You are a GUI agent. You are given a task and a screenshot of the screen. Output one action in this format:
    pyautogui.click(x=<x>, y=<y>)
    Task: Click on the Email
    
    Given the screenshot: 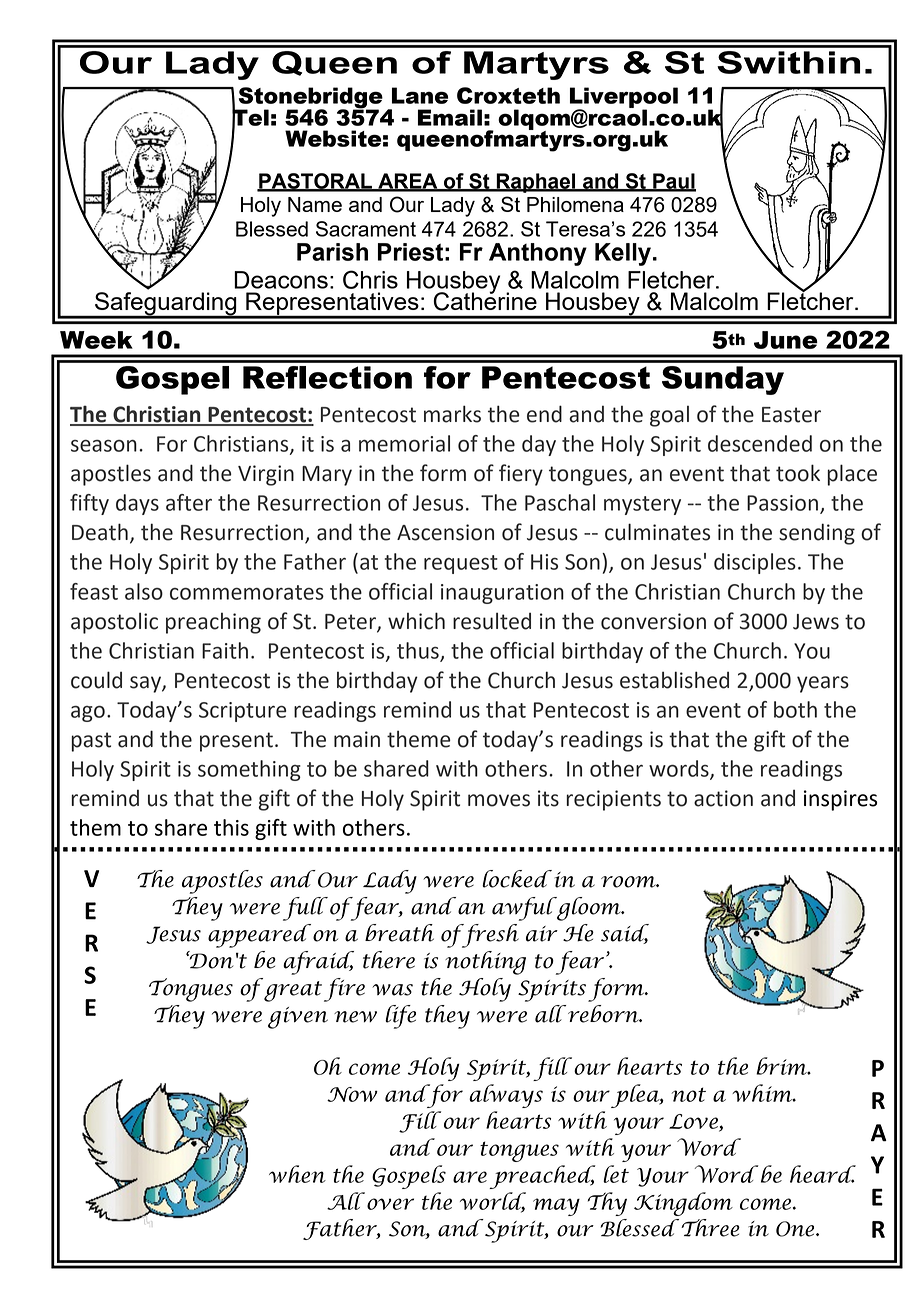 What is the action you would take?
    pyautogui.click(x=450, y=117)
